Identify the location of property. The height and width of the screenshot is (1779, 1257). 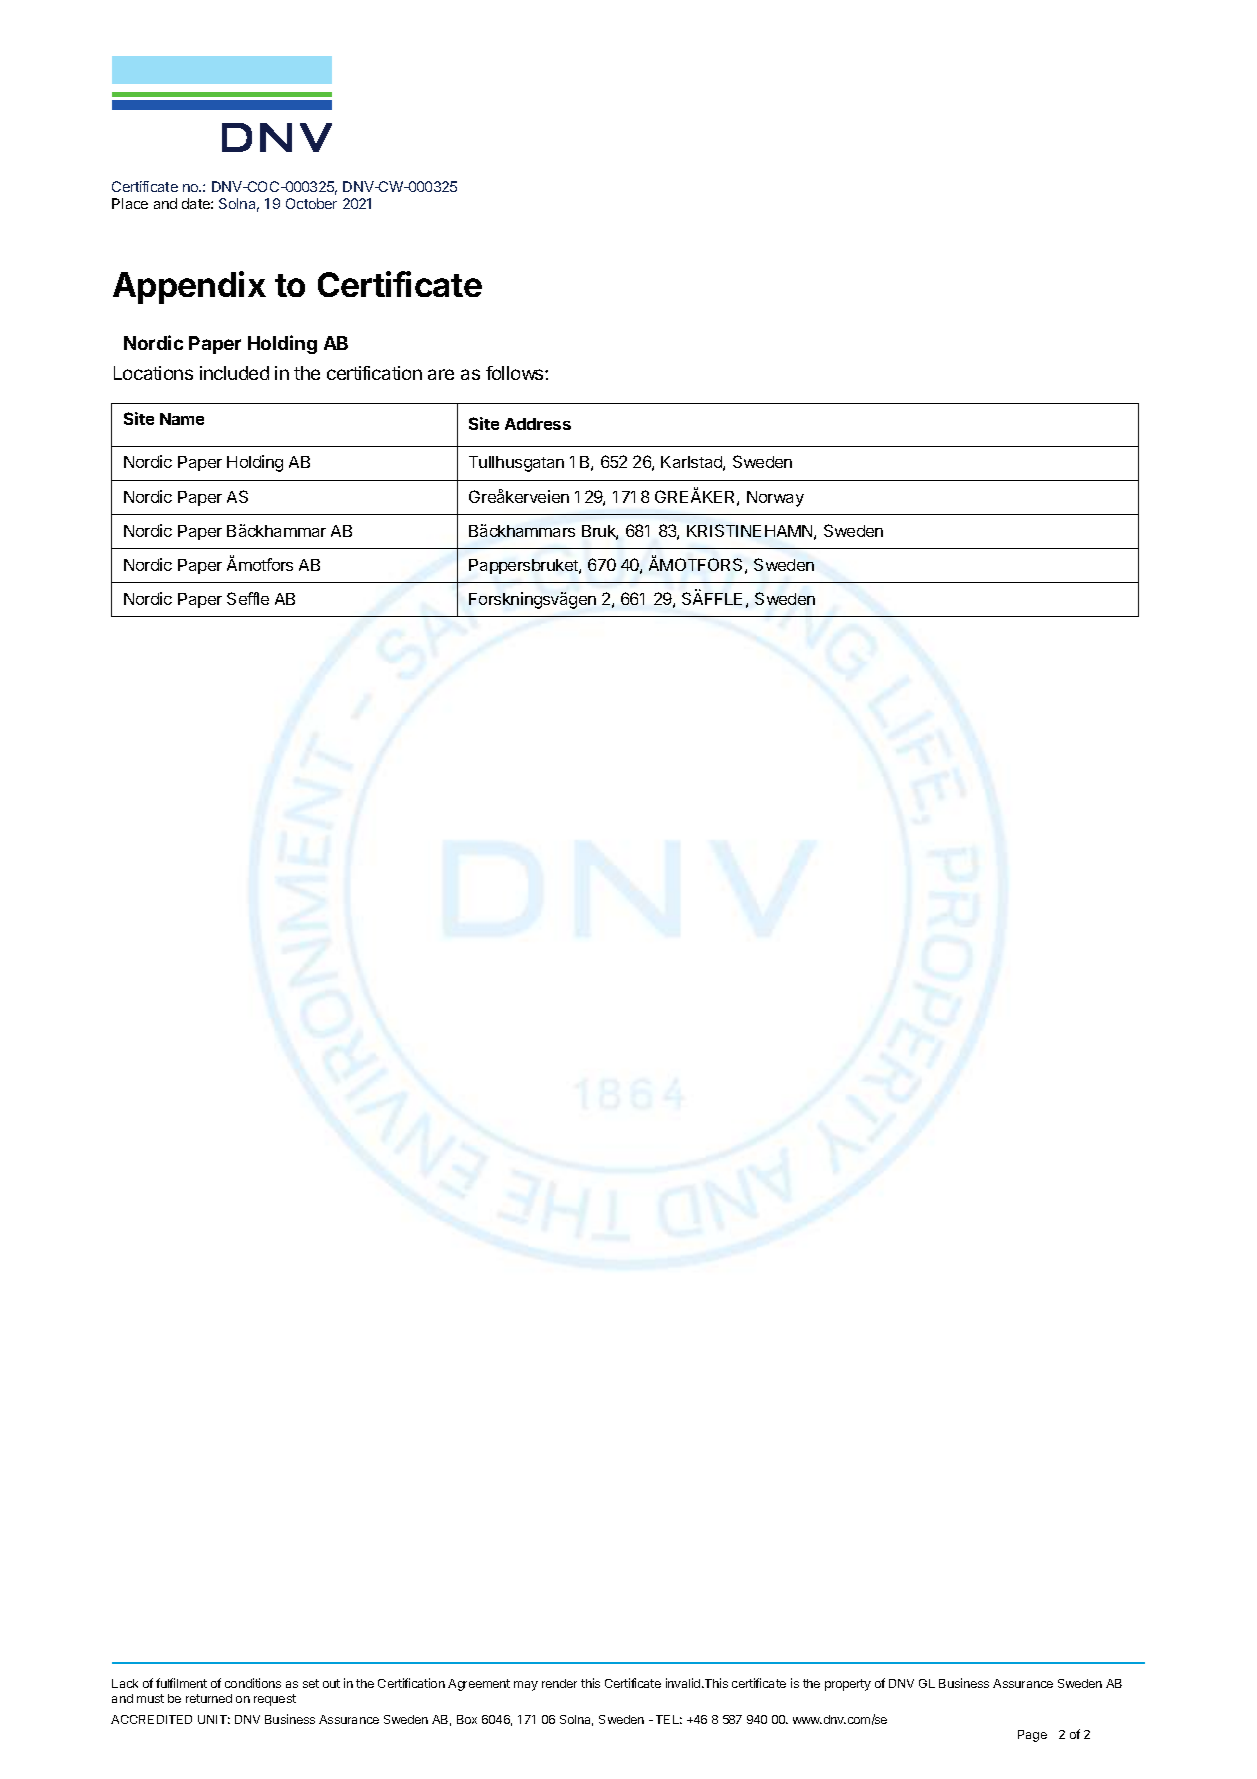
(848, 1685).
